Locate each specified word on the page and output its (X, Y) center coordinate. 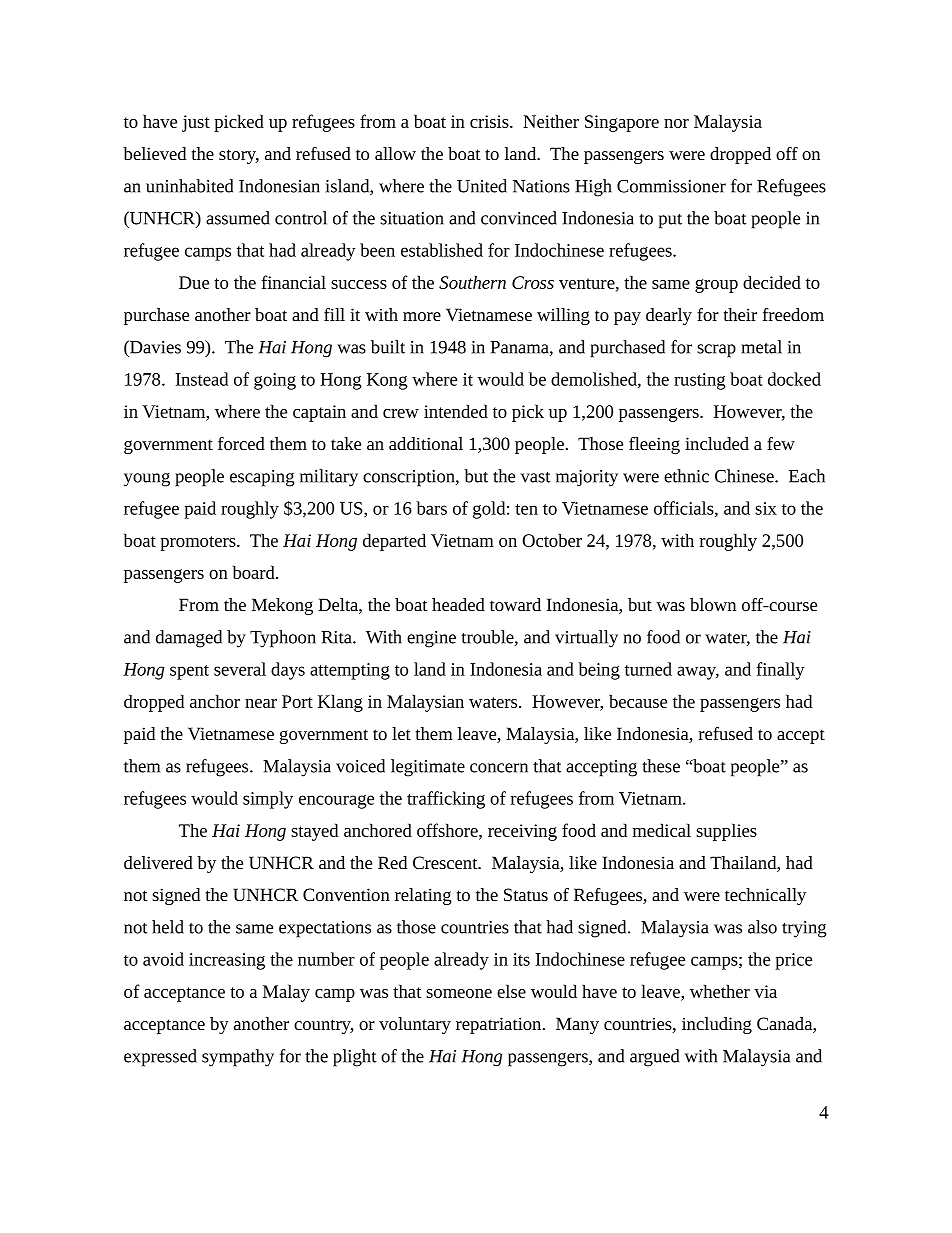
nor (676, 123)
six (766, 508)
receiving (522, 832)
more (422, 316)
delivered (158, 862)
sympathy (238, 1058)
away (698, 673)
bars (431, 508)
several (240, 669)
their (740, 314)
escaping (262, 478)
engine (431, 639)
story (239, 156)
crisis (490, 121)
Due (194, 282)
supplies (726, 832)
